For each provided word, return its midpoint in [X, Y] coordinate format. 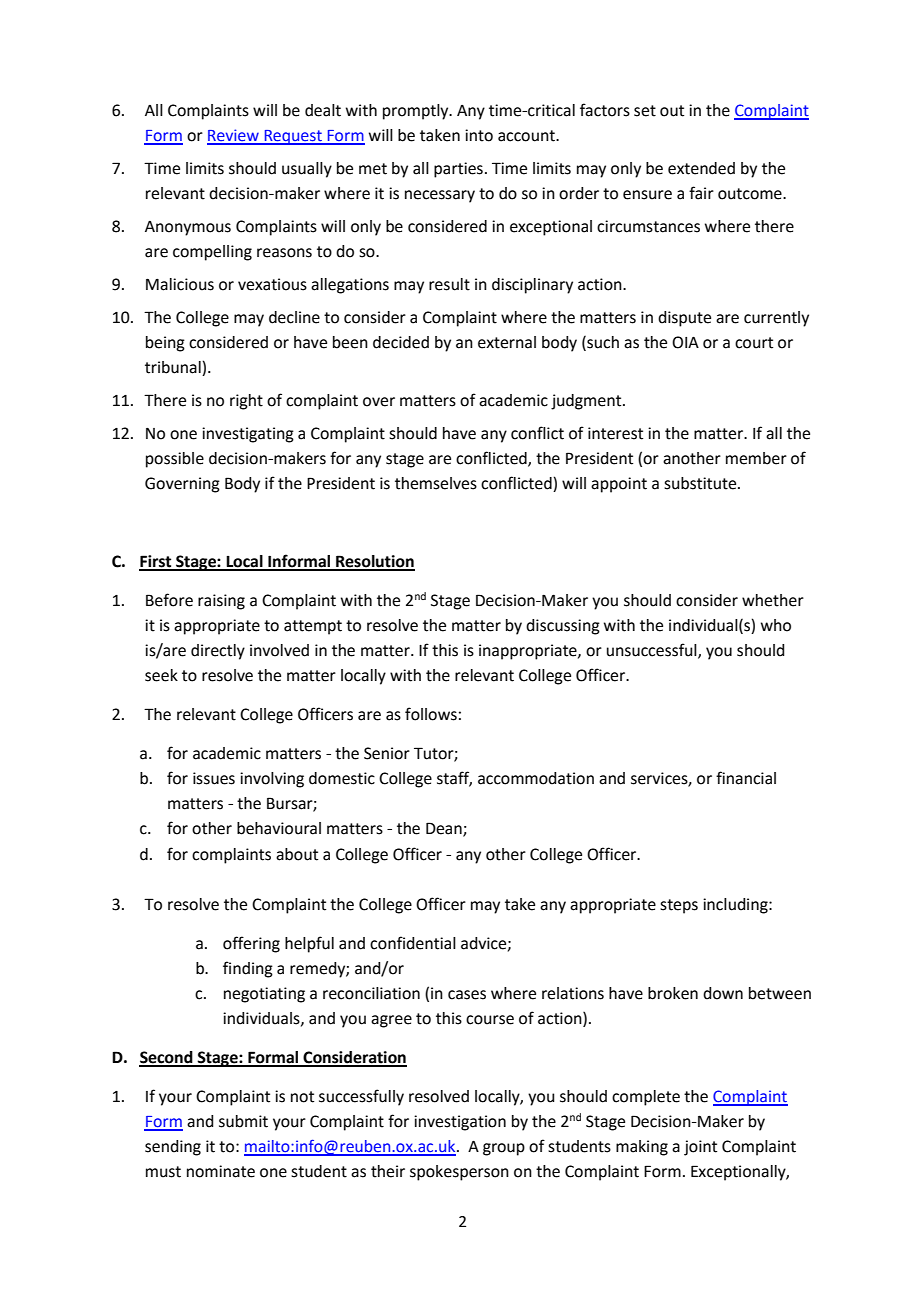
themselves [436, 483]
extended [701, 168]
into [479, 135]
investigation [460, 1123]
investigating [248, 435]
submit [243, 1121]
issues [214, 778]
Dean [445, 829]
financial [746, 778]
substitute [701, 483]
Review [234, 136]
